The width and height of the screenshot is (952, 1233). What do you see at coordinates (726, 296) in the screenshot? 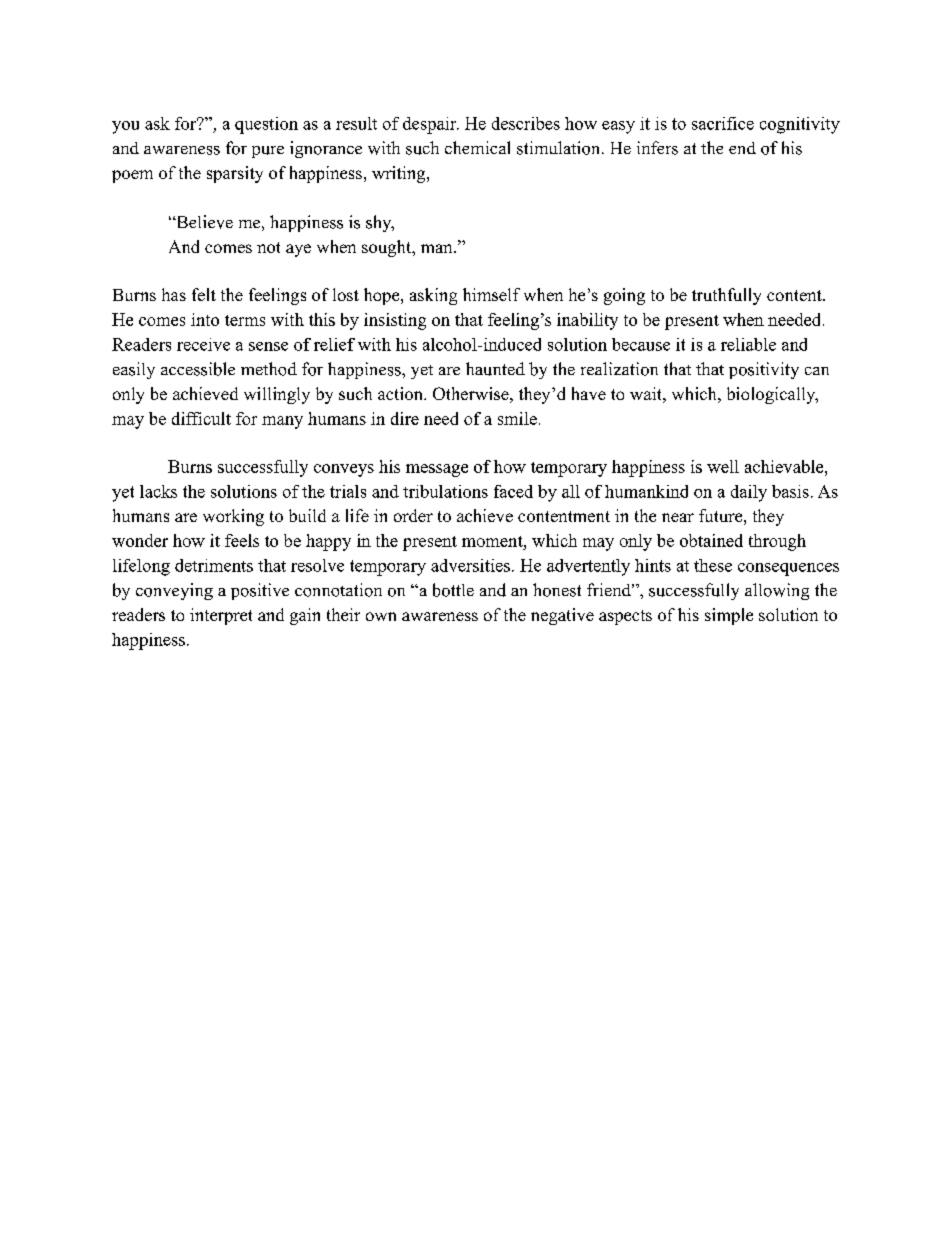
I see `truthfully` at bounding box center [726, 296].
